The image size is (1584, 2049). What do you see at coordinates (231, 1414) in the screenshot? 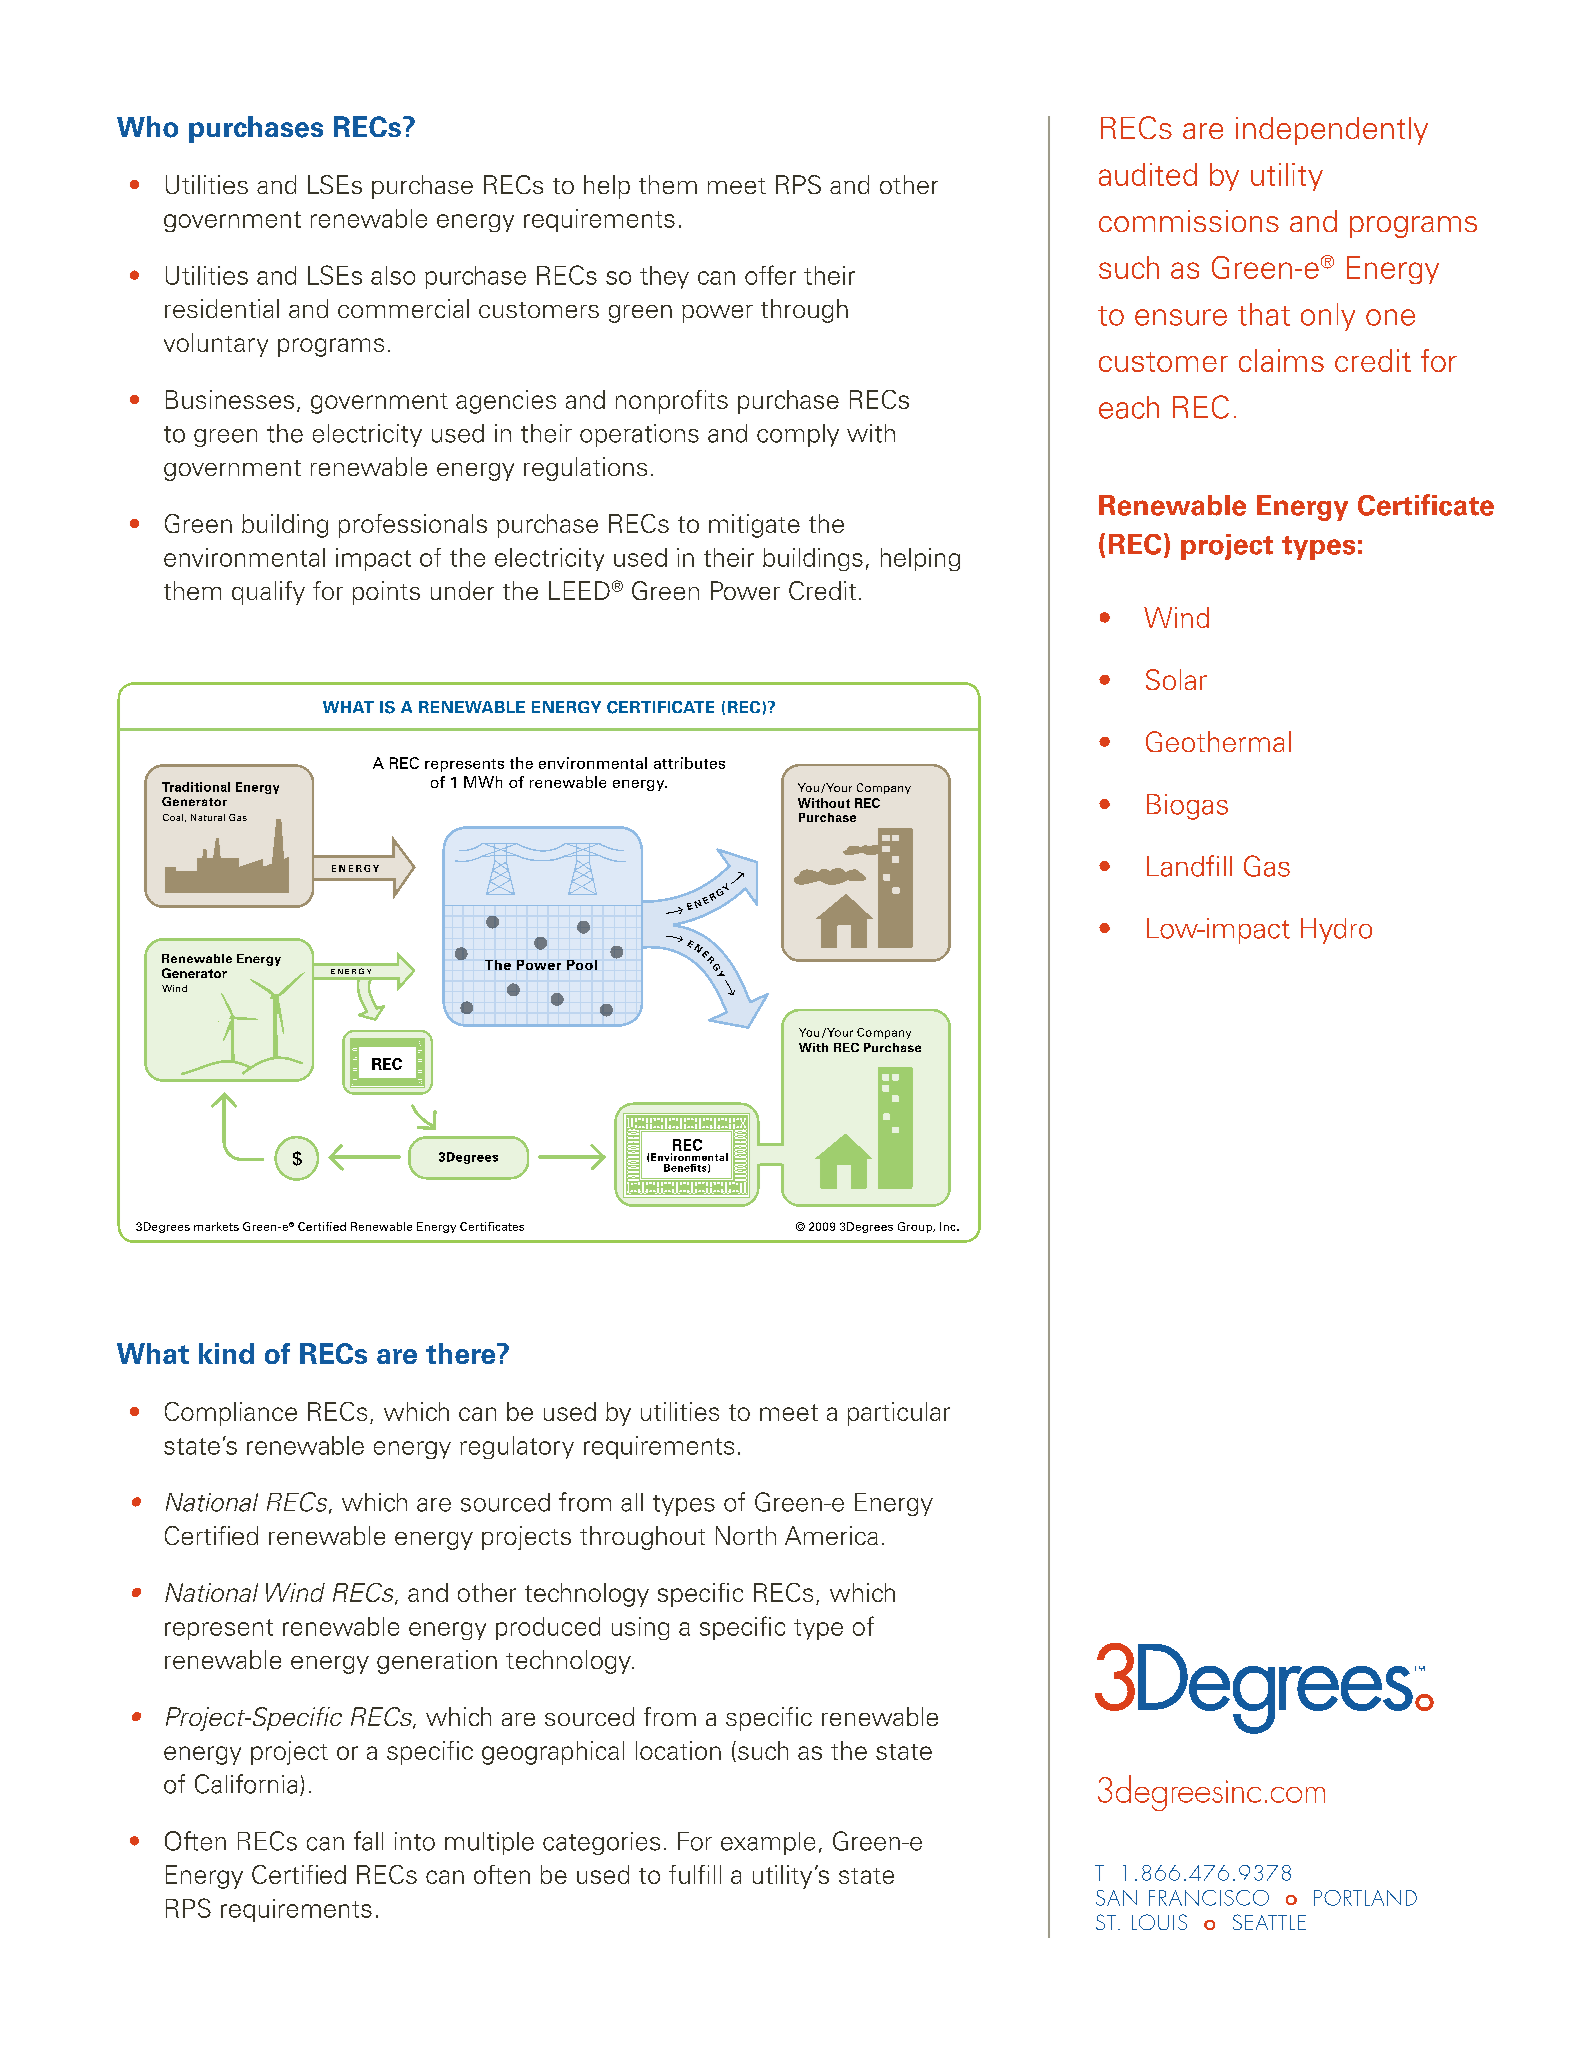
I see `Compliance` at bounding box center [231, 1414].
